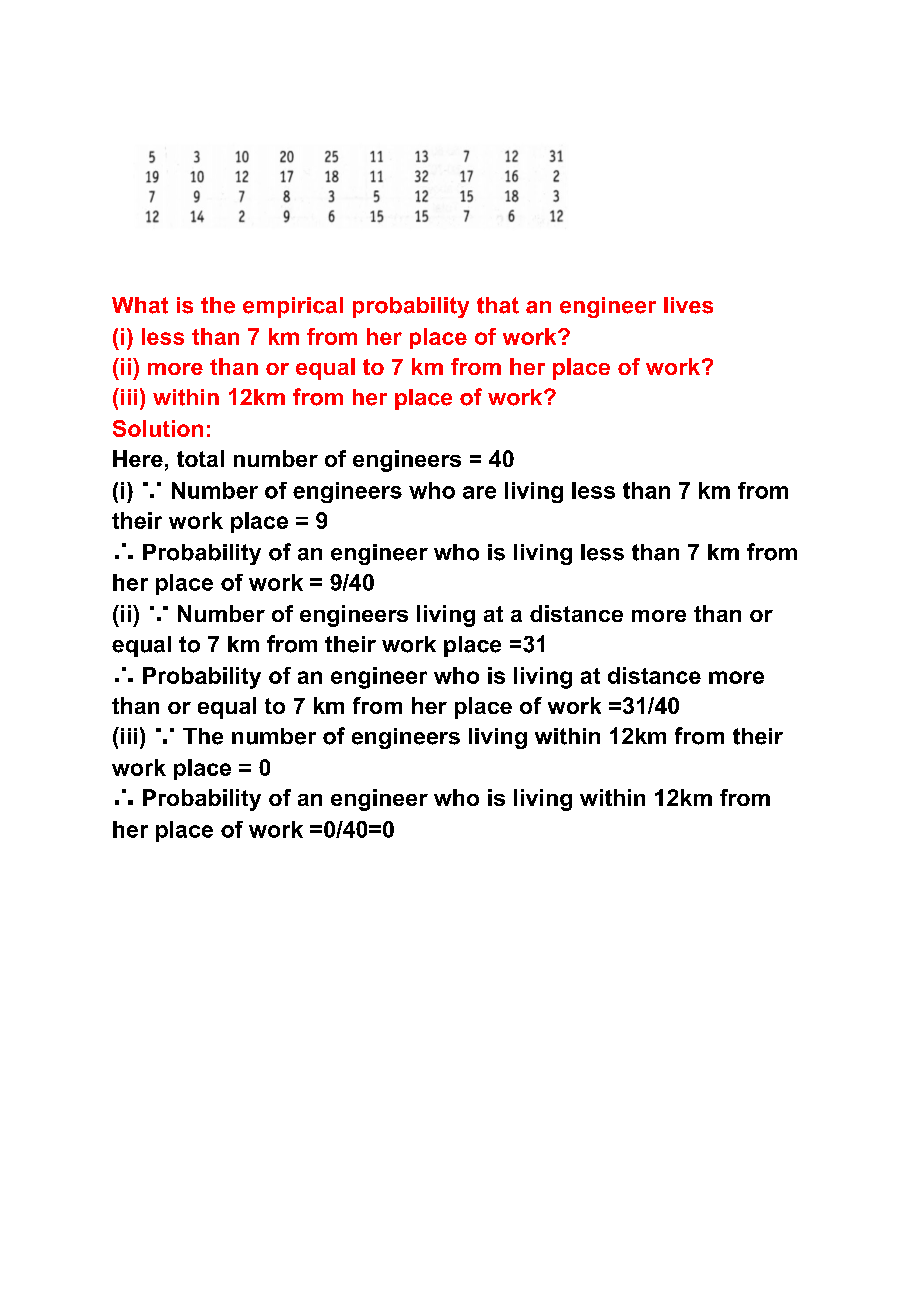 Image resolution: width=924 pixels, height=1308 pixels. I want to click on empirical, so click(293, 307).
